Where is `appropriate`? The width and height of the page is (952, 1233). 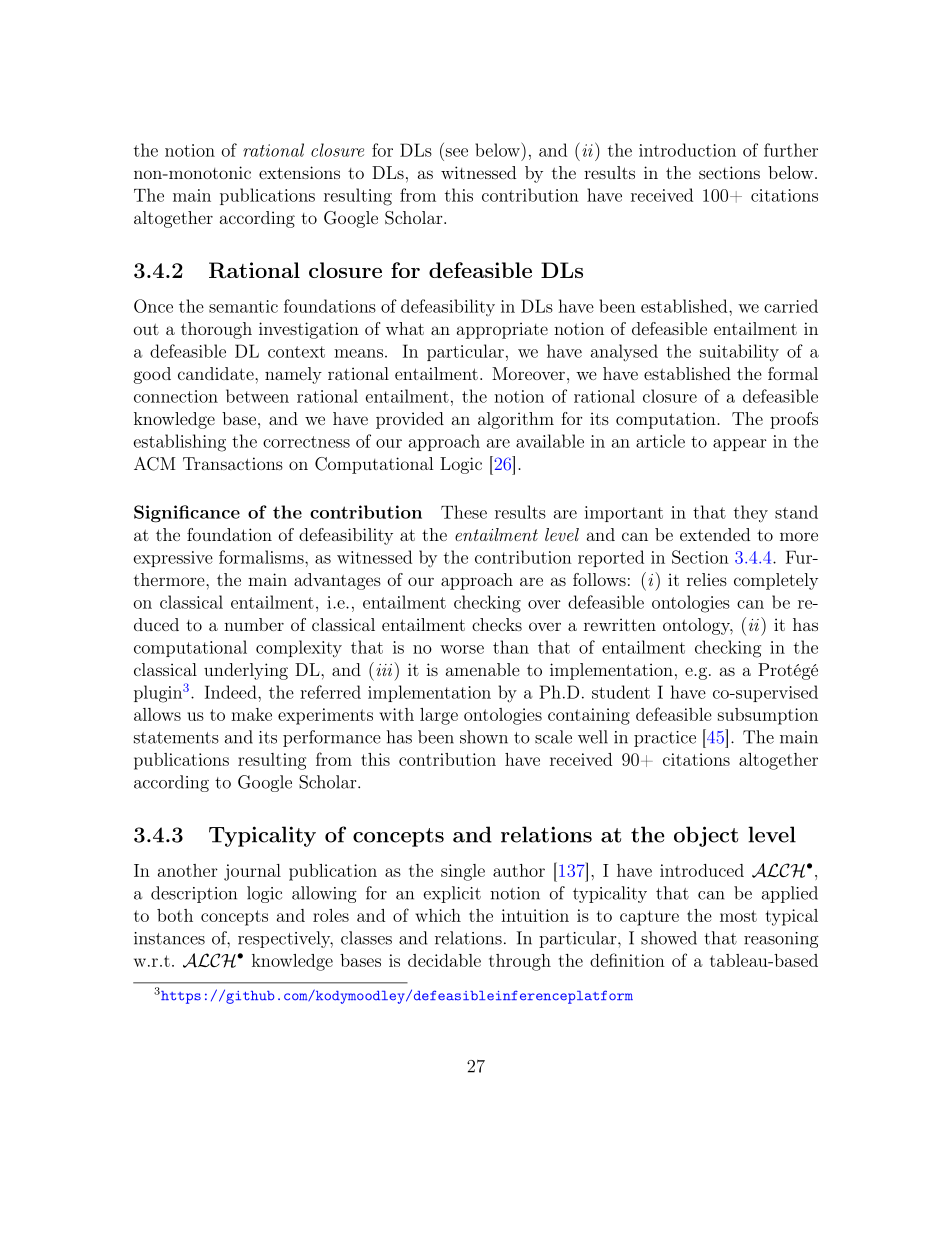
appropriate is located at coordinates (502, 330).
